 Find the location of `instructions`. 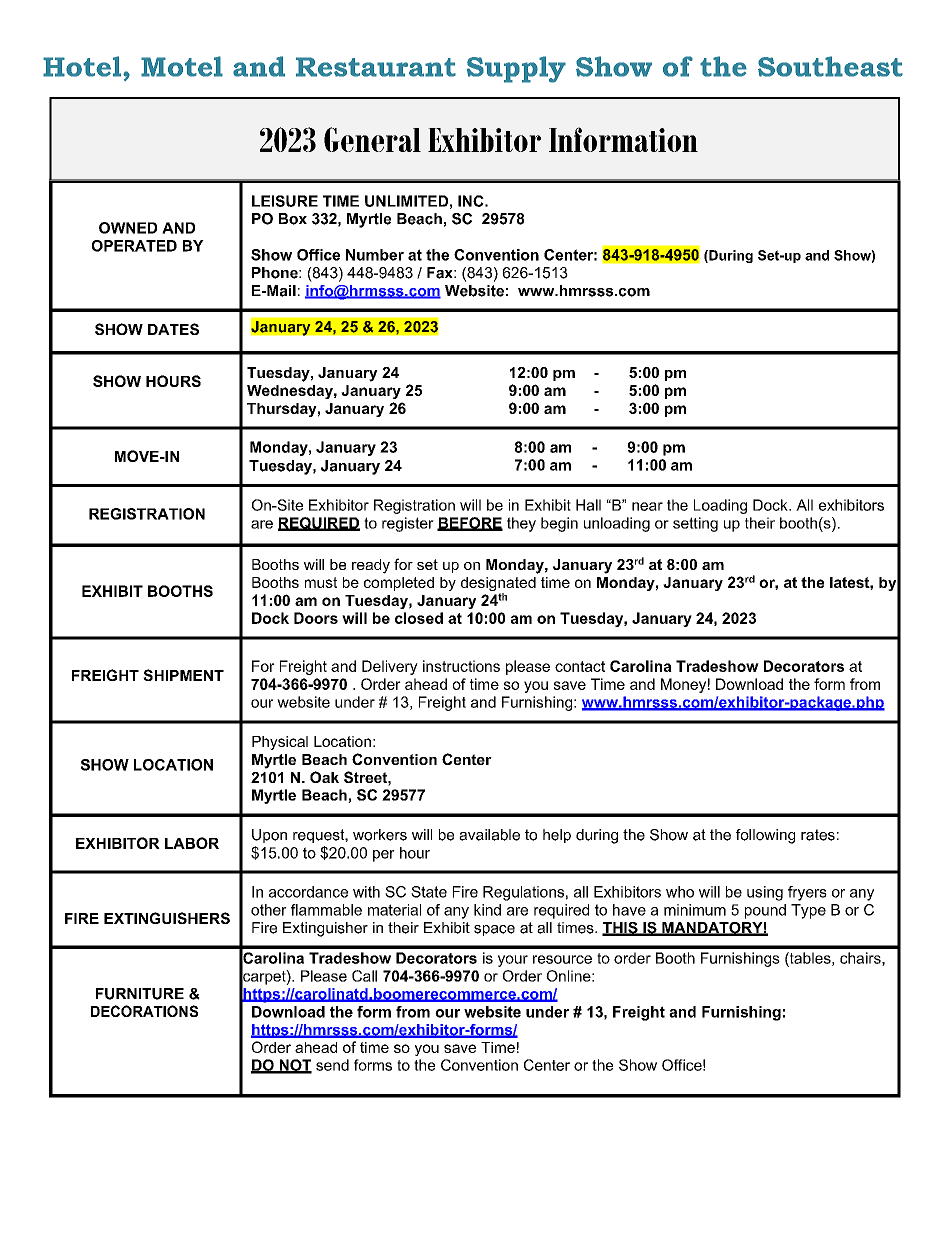

instructions is located at coordinates (461, 666).
